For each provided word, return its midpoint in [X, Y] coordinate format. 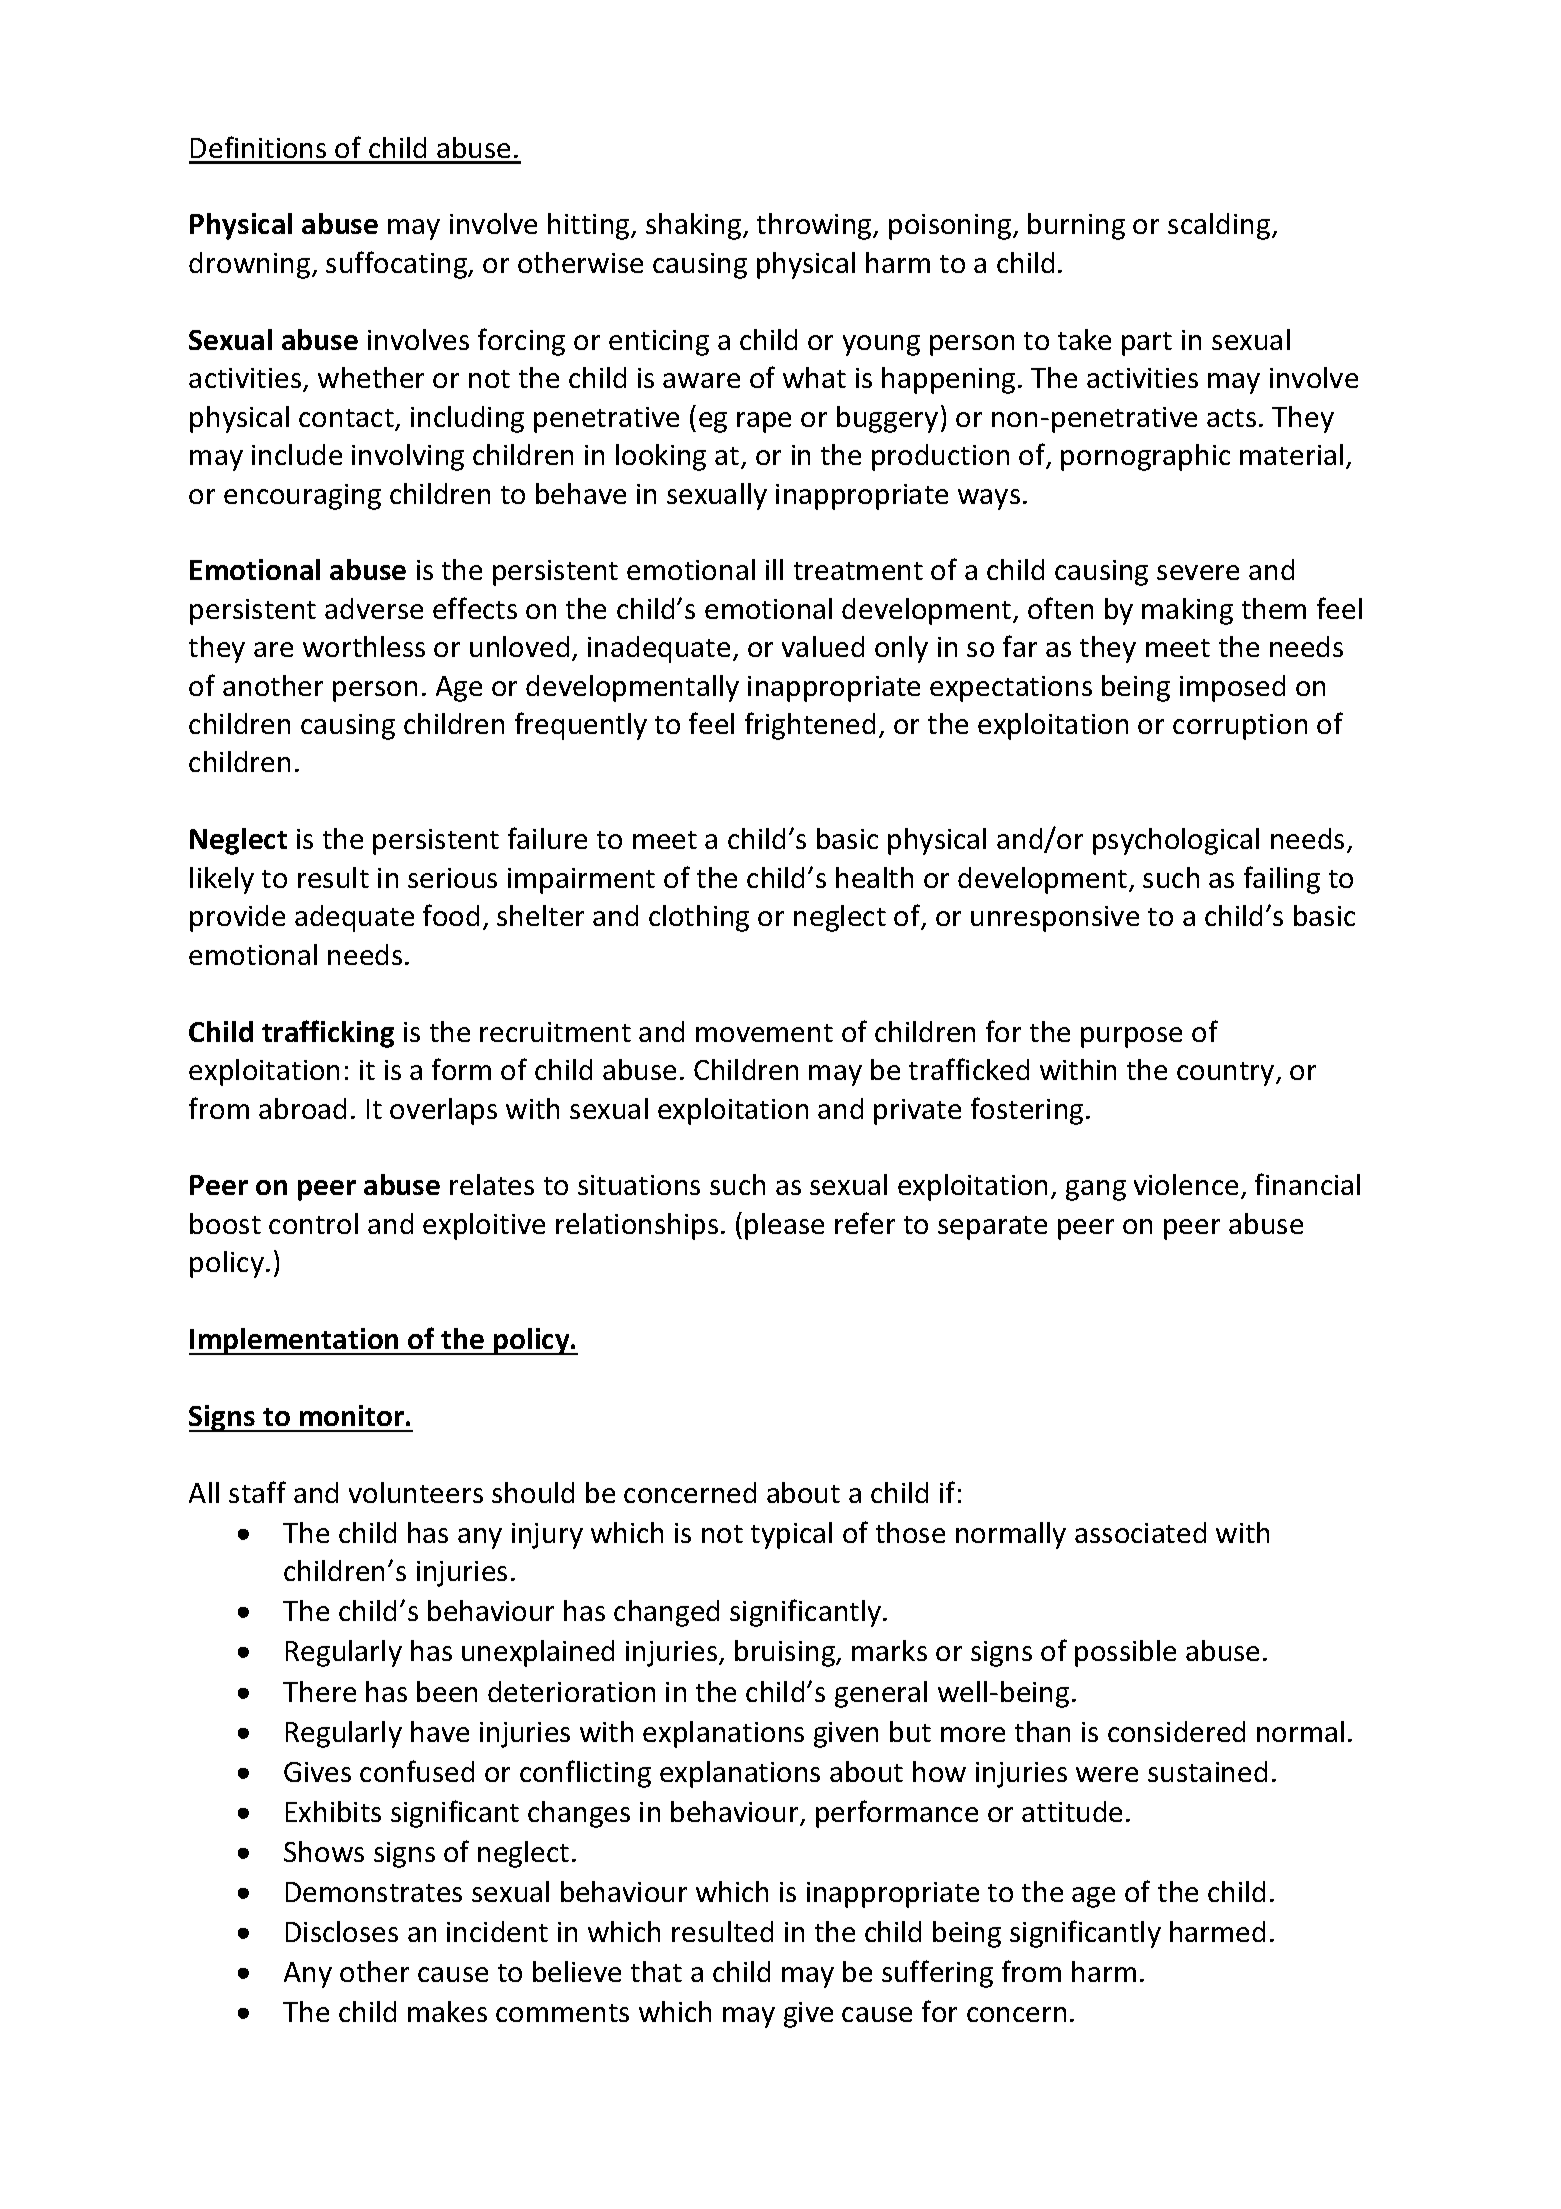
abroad [302, 1108]
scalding [1220, 226]
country [1227, 1074]
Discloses [342, 1931]
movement [764, 1033]
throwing [815, 226]
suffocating [398, 265]
